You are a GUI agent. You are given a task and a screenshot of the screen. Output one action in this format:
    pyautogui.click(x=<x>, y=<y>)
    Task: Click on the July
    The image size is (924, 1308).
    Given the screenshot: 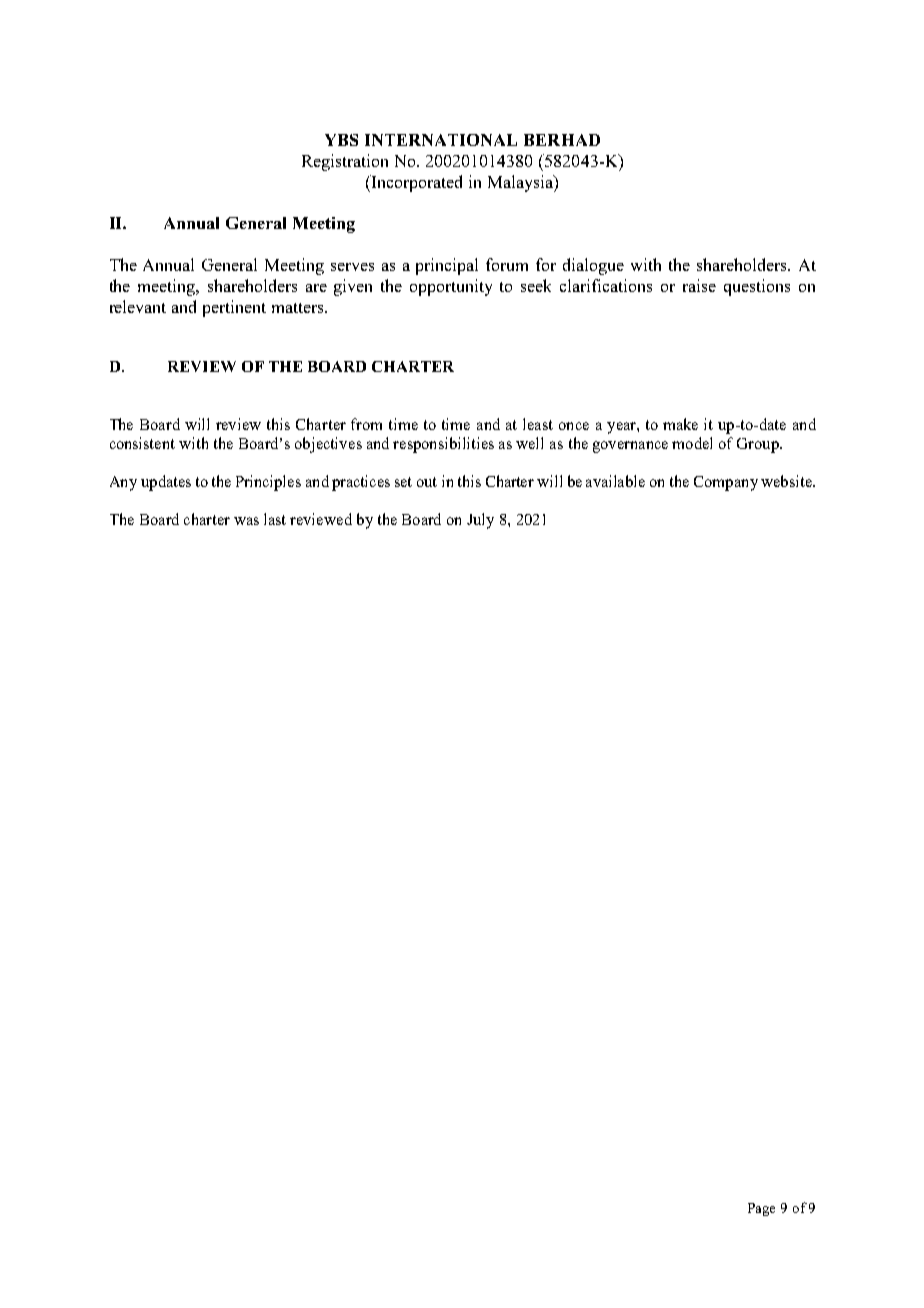 What is the action you would take?
    pyautogui.click(x=480, y=521)
